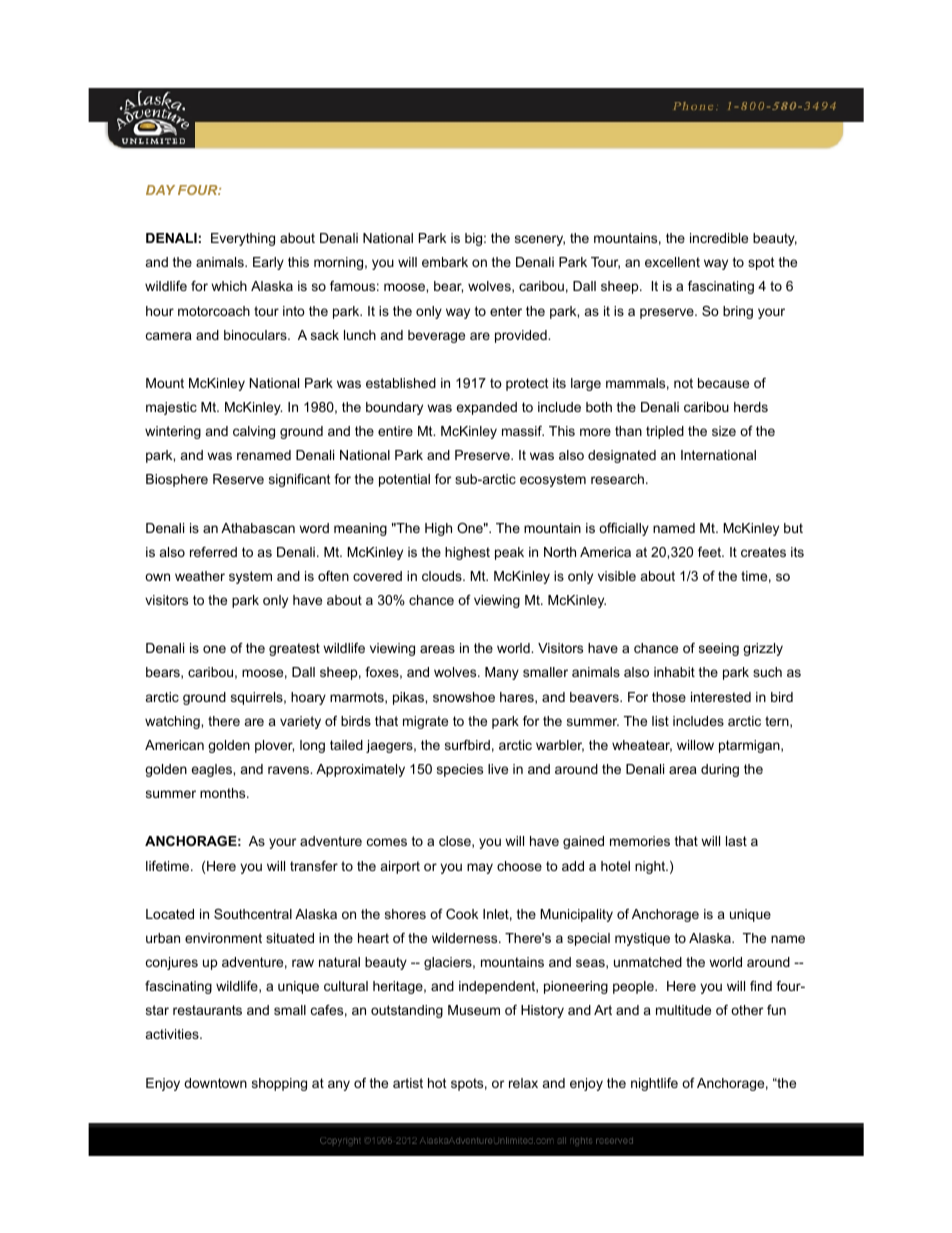 Image resolution: width=952 pixels, height=1233 pixels. I want to click on relax, so click(523, 1083).
